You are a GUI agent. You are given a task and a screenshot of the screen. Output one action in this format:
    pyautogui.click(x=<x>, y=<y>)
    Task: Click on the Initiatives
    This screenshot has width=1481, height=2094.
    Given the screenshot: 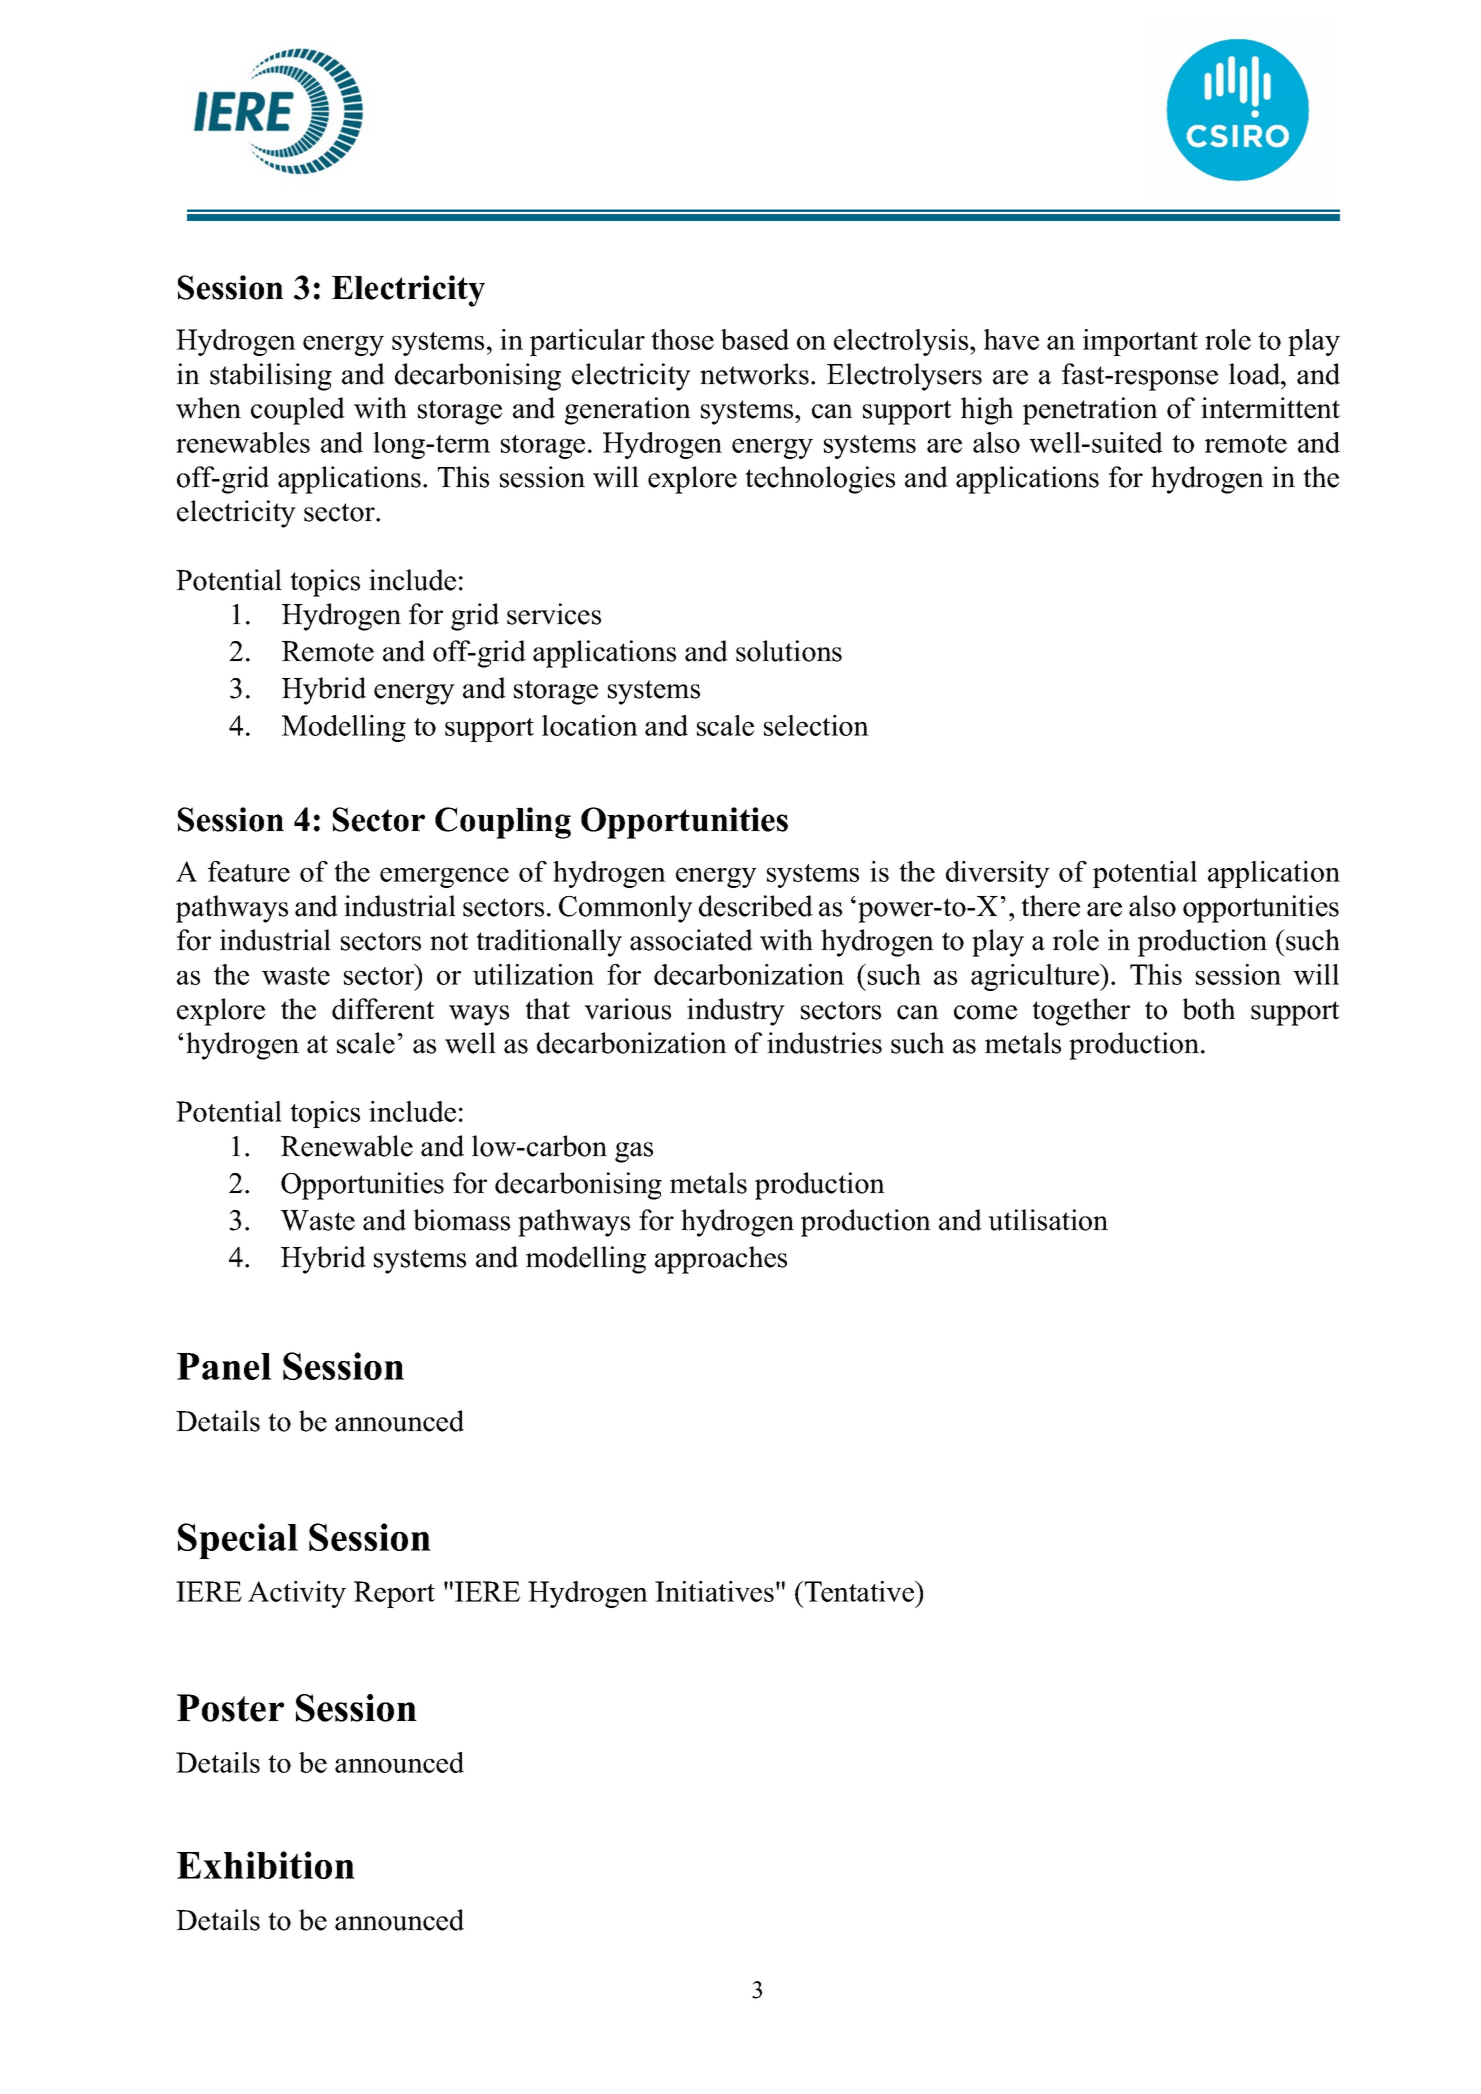 What is the action you would take?
    pyautogui.click(x=714, y=1591)
